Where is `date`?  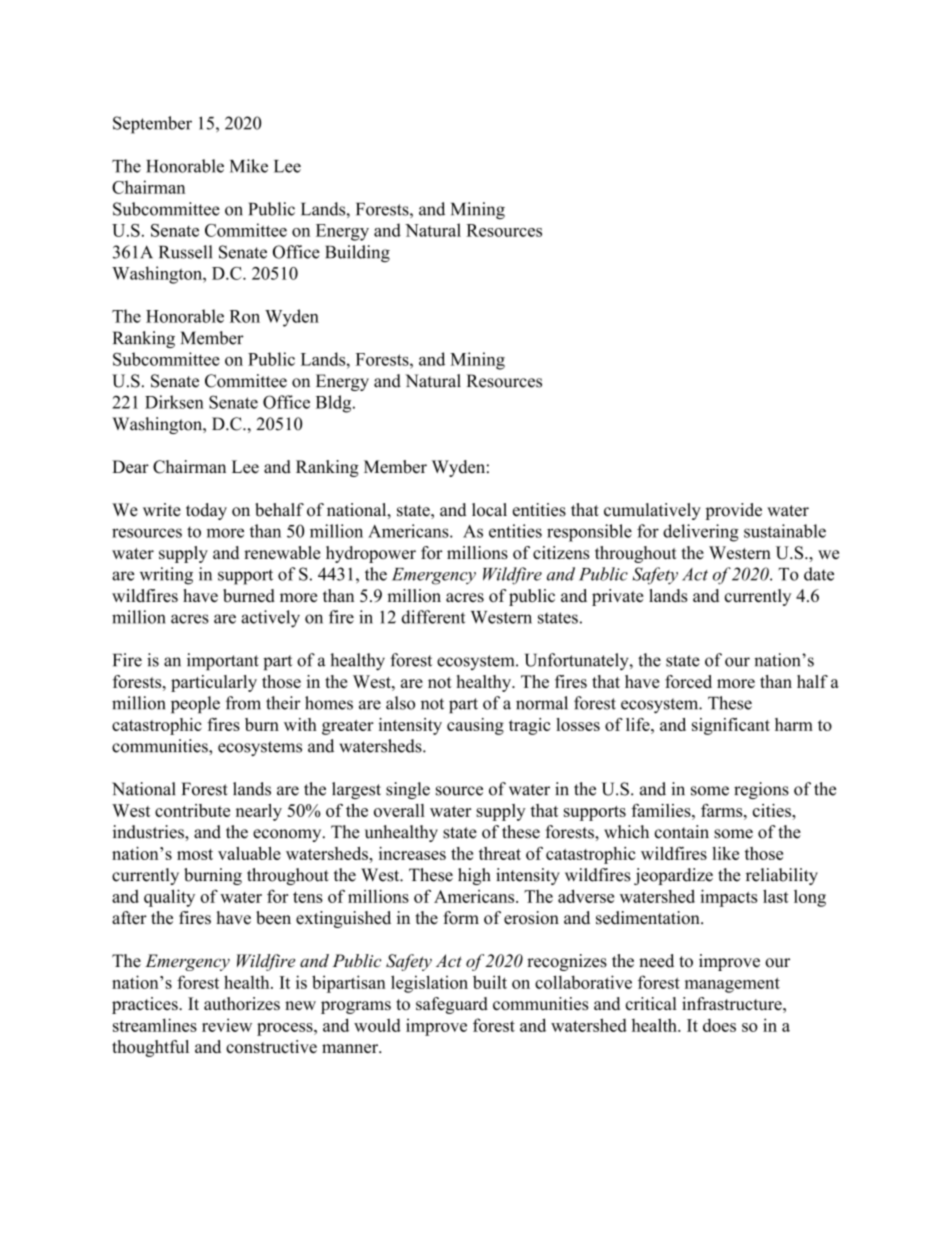 date is located at coordinates (819, 574).
